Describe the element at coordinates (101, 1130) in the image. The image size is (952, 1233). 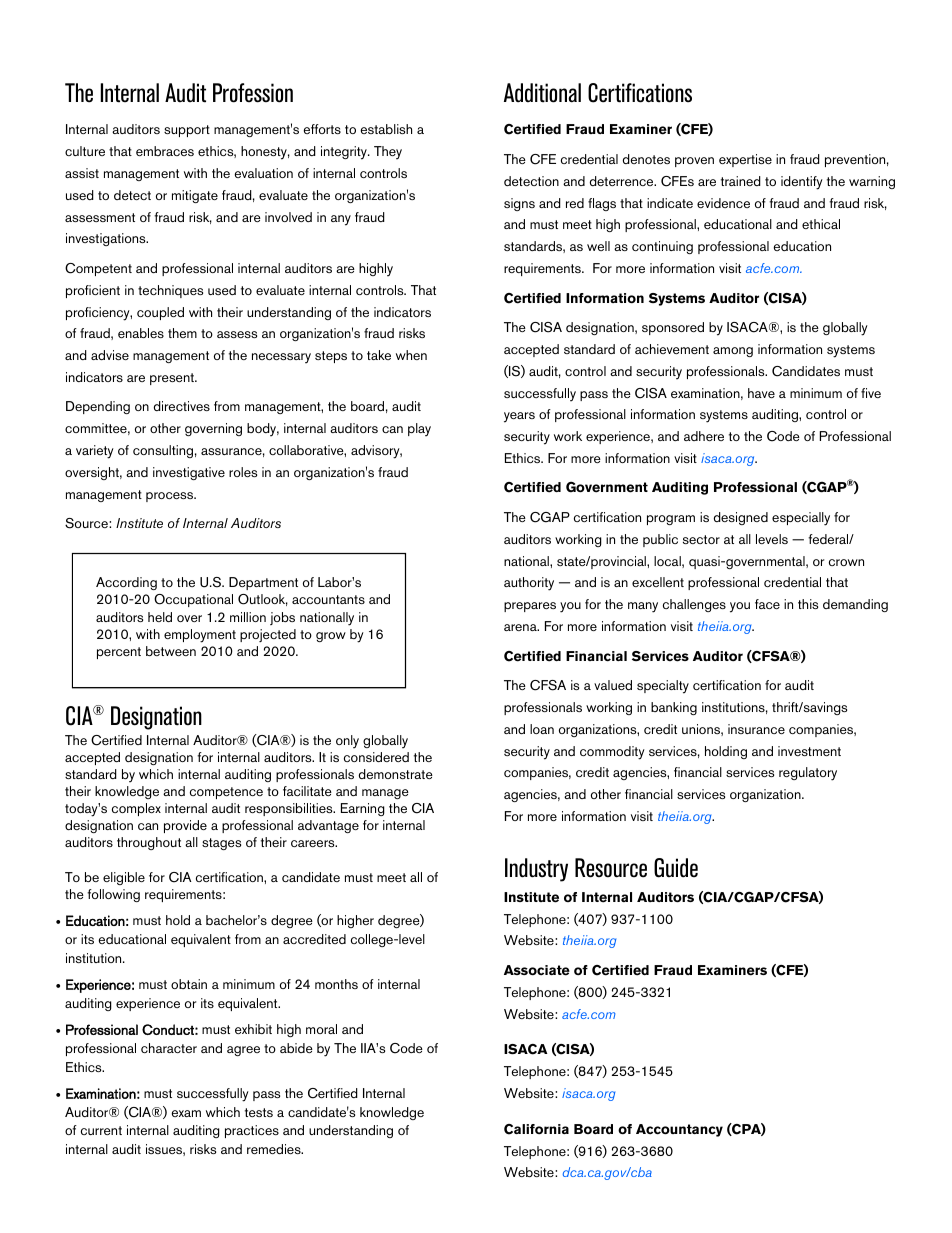
I see `current` at that location.
